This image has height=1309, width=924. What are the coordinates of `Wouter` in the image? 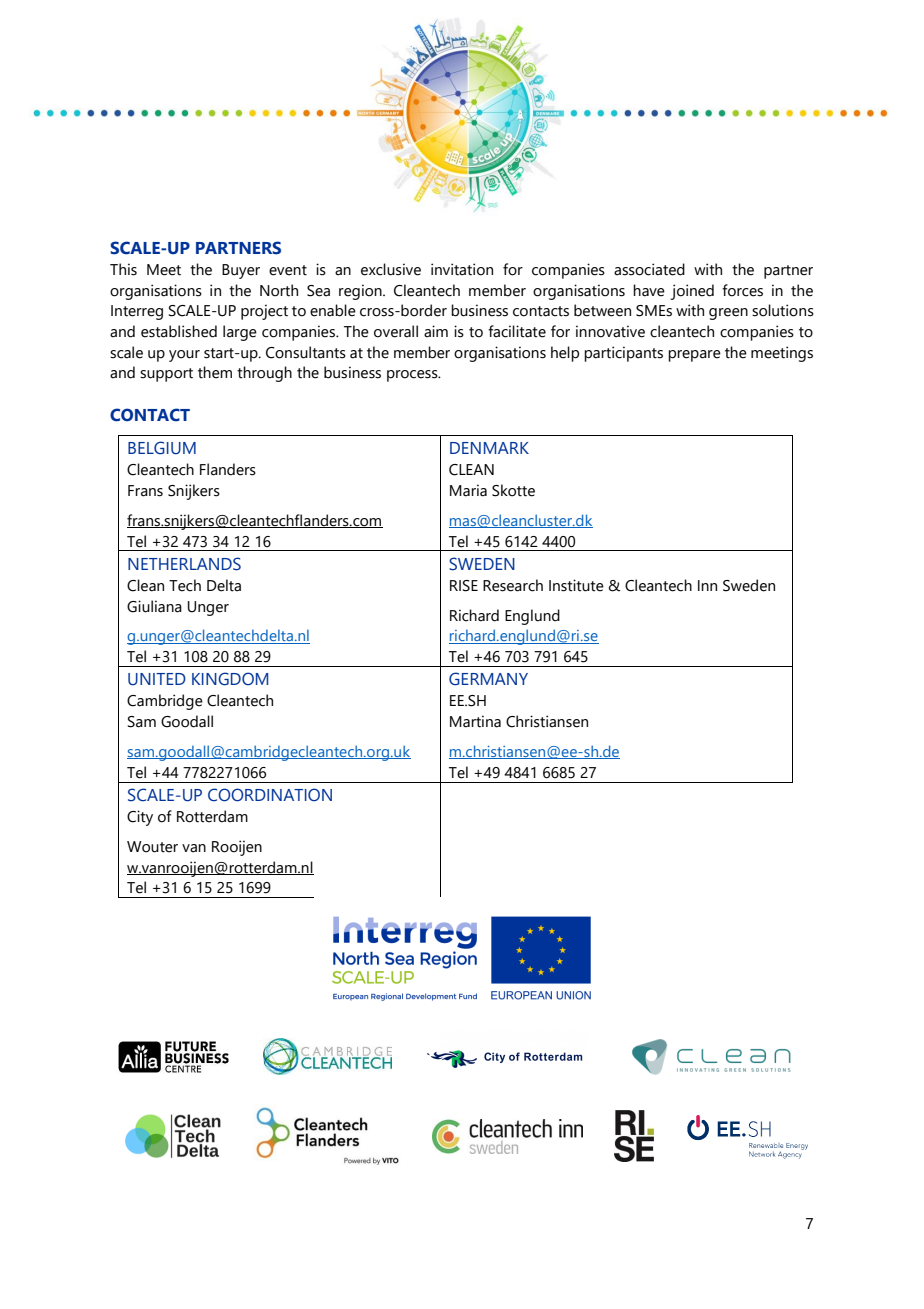 It's located at (152, 847).
